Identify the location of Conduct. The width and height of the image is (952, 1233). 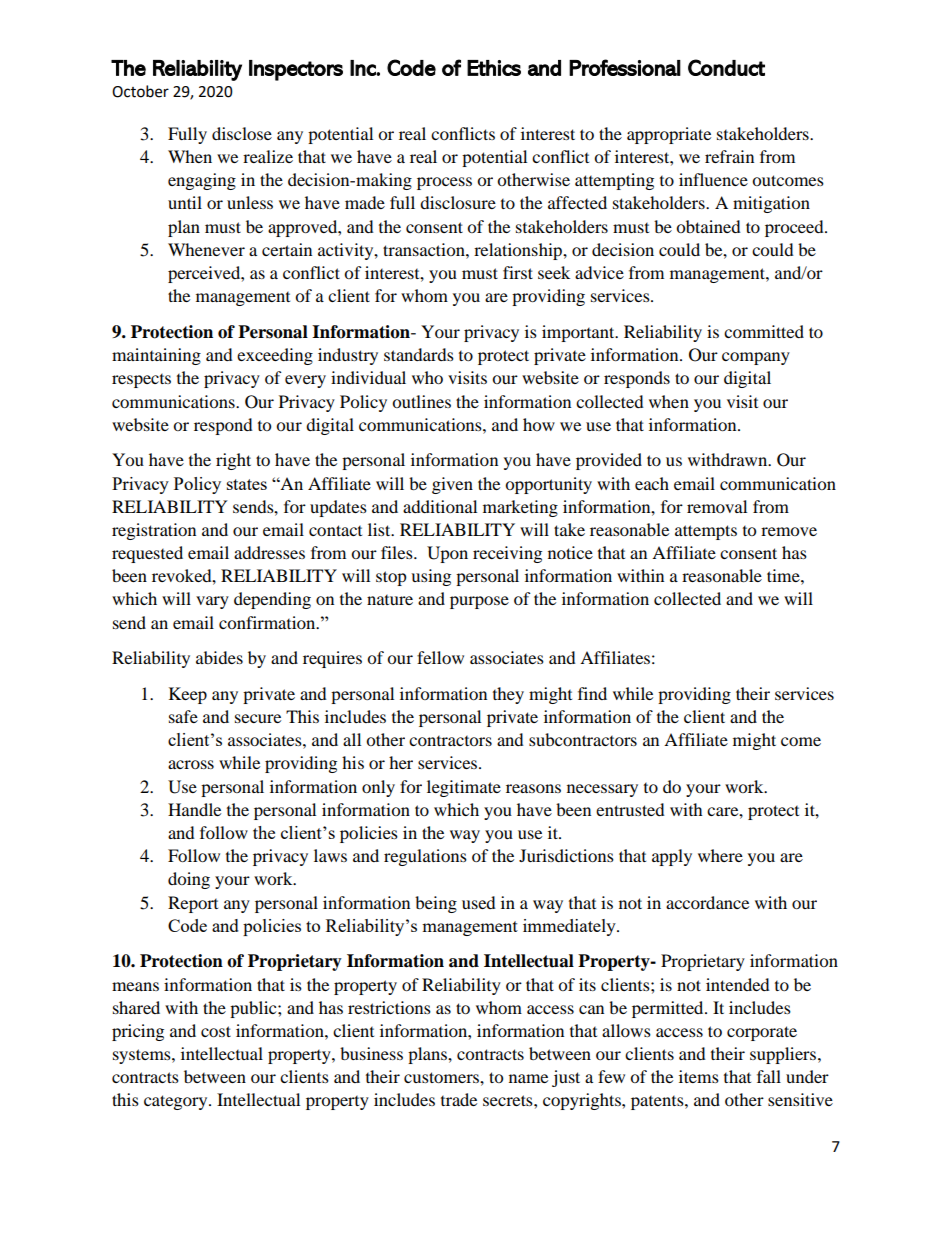
(726, 67).
